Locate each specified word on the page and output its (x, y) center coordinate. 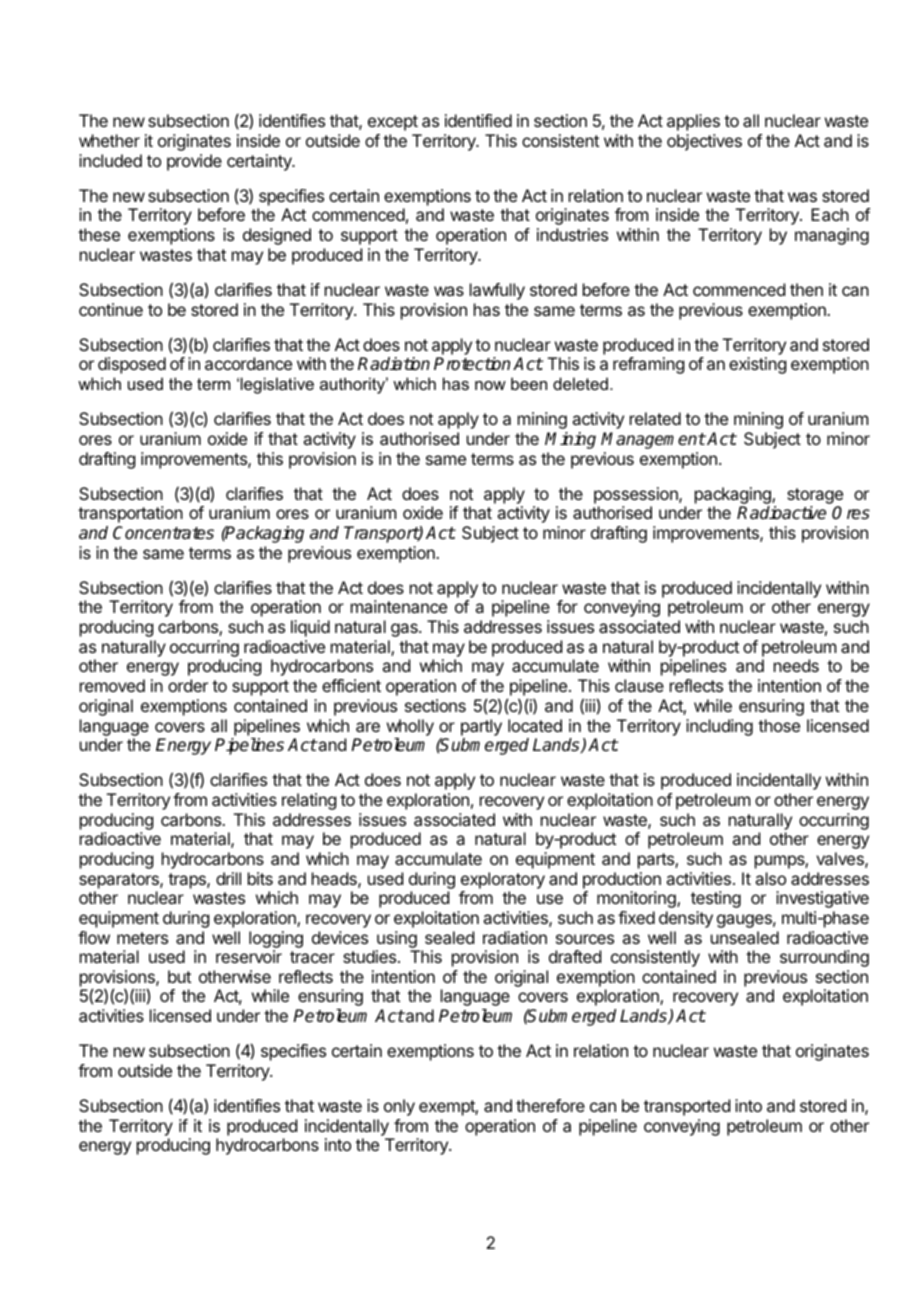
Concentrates (163, 533)
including (719, 727)
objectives (704, 142)
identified (478, 120)
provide (194, 162)
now (490, 385)
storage (815, 496)
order (188, 685)
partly (481, 727)
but (179, 976)
